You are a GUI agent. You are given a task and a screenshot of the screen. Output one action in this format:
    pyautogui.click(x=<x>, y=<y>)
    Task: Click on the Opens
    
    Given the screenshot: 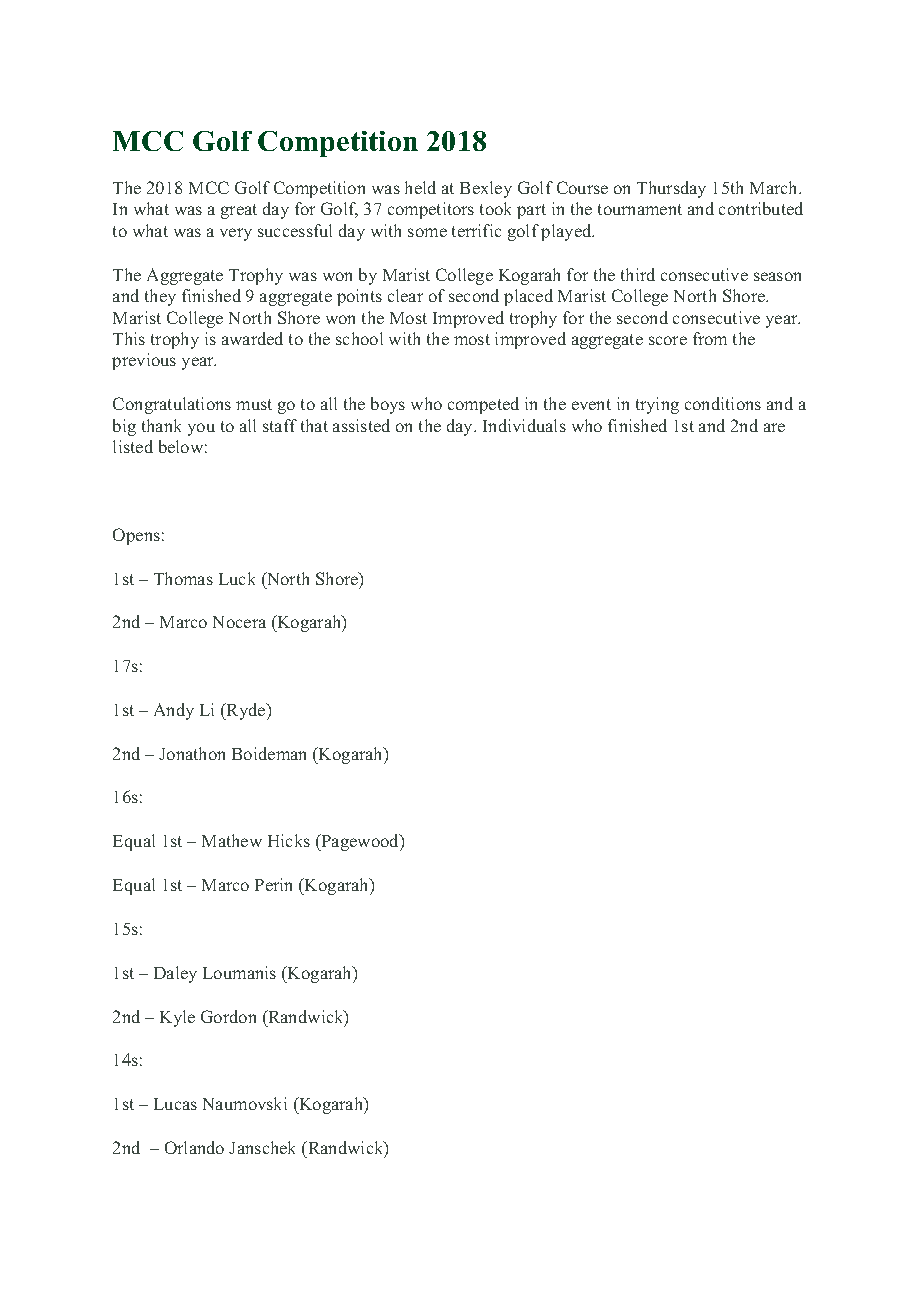 What is the action you would take?
    pyautogui.click(x=136, y=536)
